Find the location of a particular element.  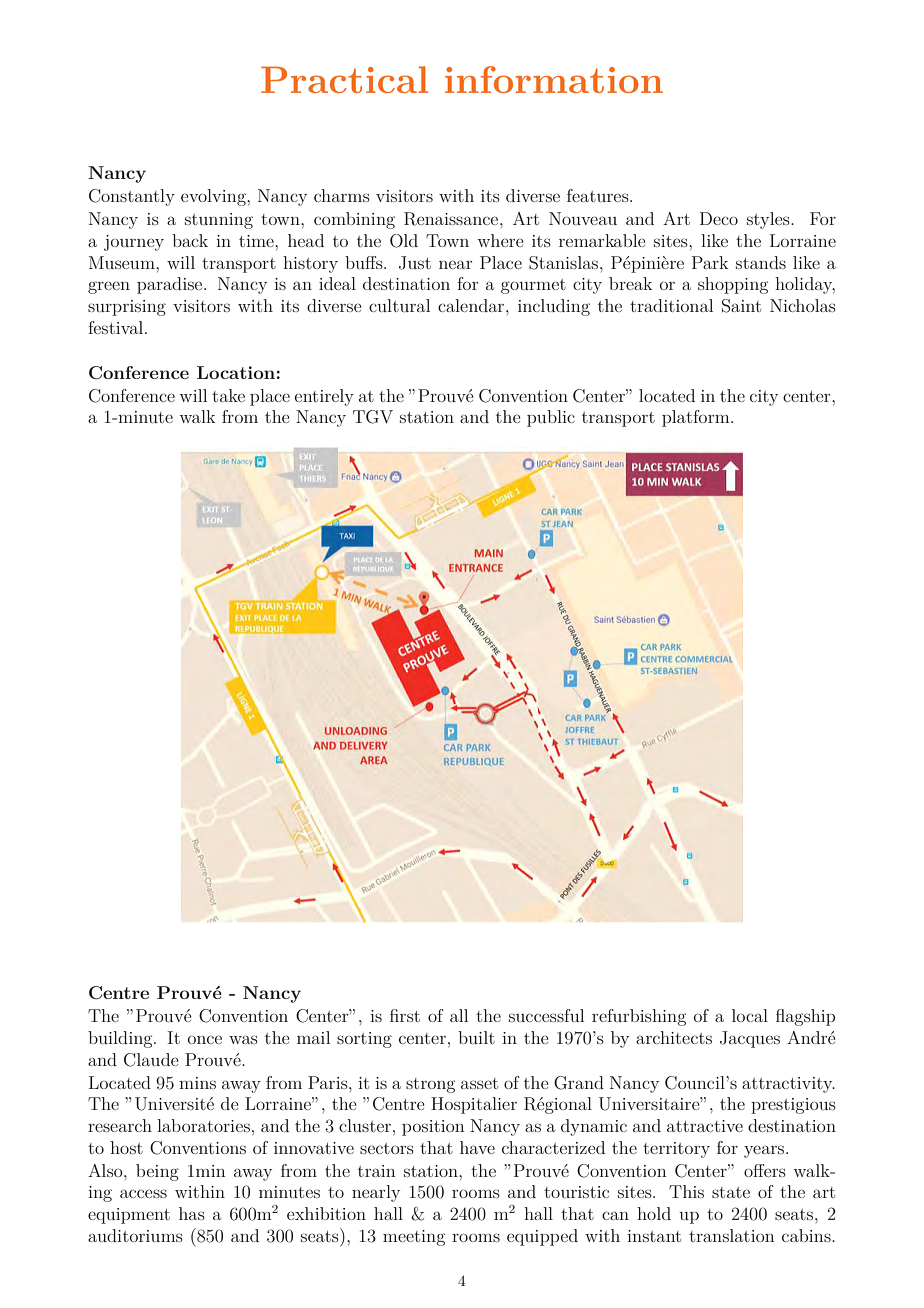

has is located at coordinates (192, 1213).
